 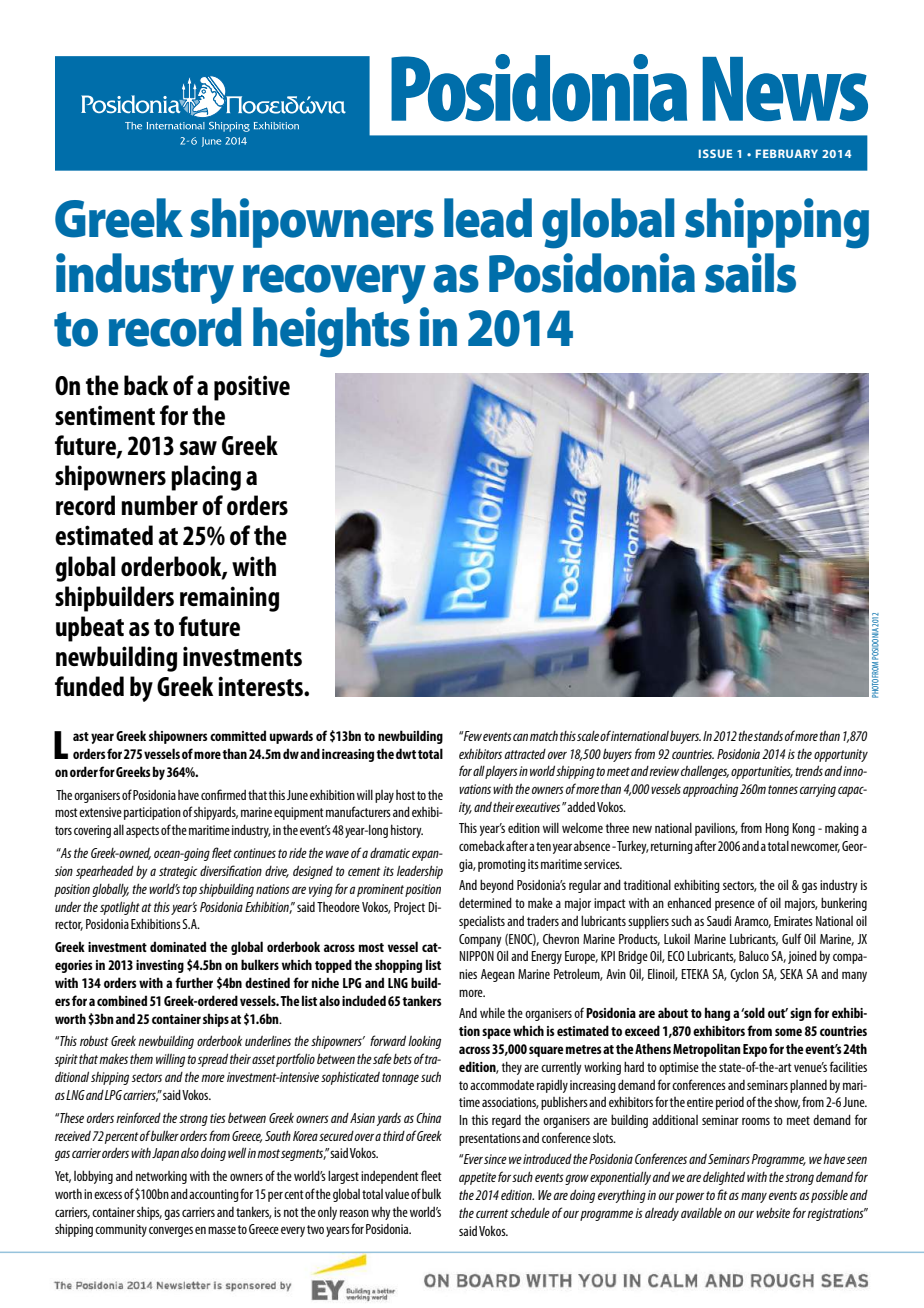 I want to click on website, so click(x=773, y=1212).
